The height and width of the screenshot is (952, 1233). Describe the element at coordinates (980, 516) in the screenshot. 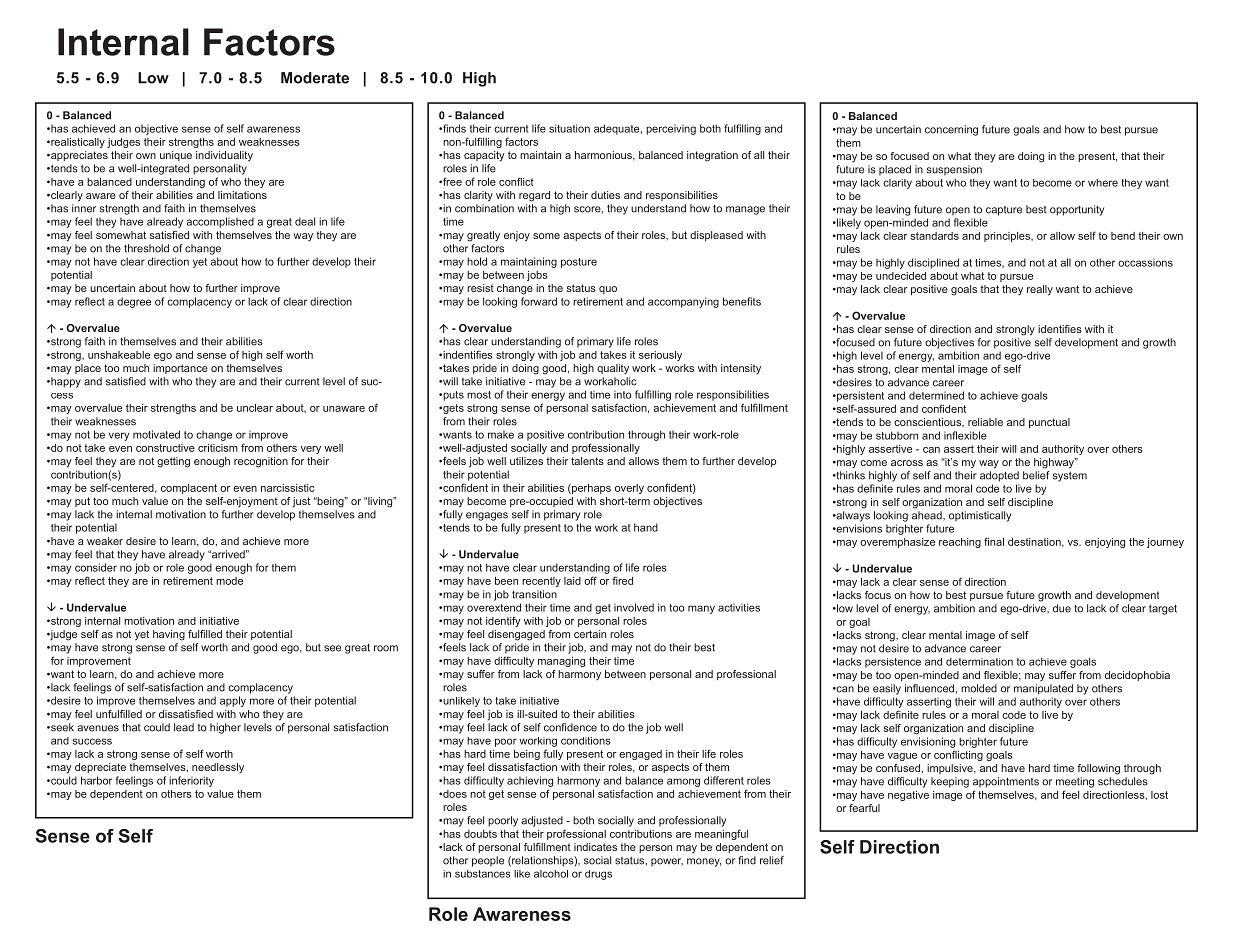

I see `optimistically` at that location.
